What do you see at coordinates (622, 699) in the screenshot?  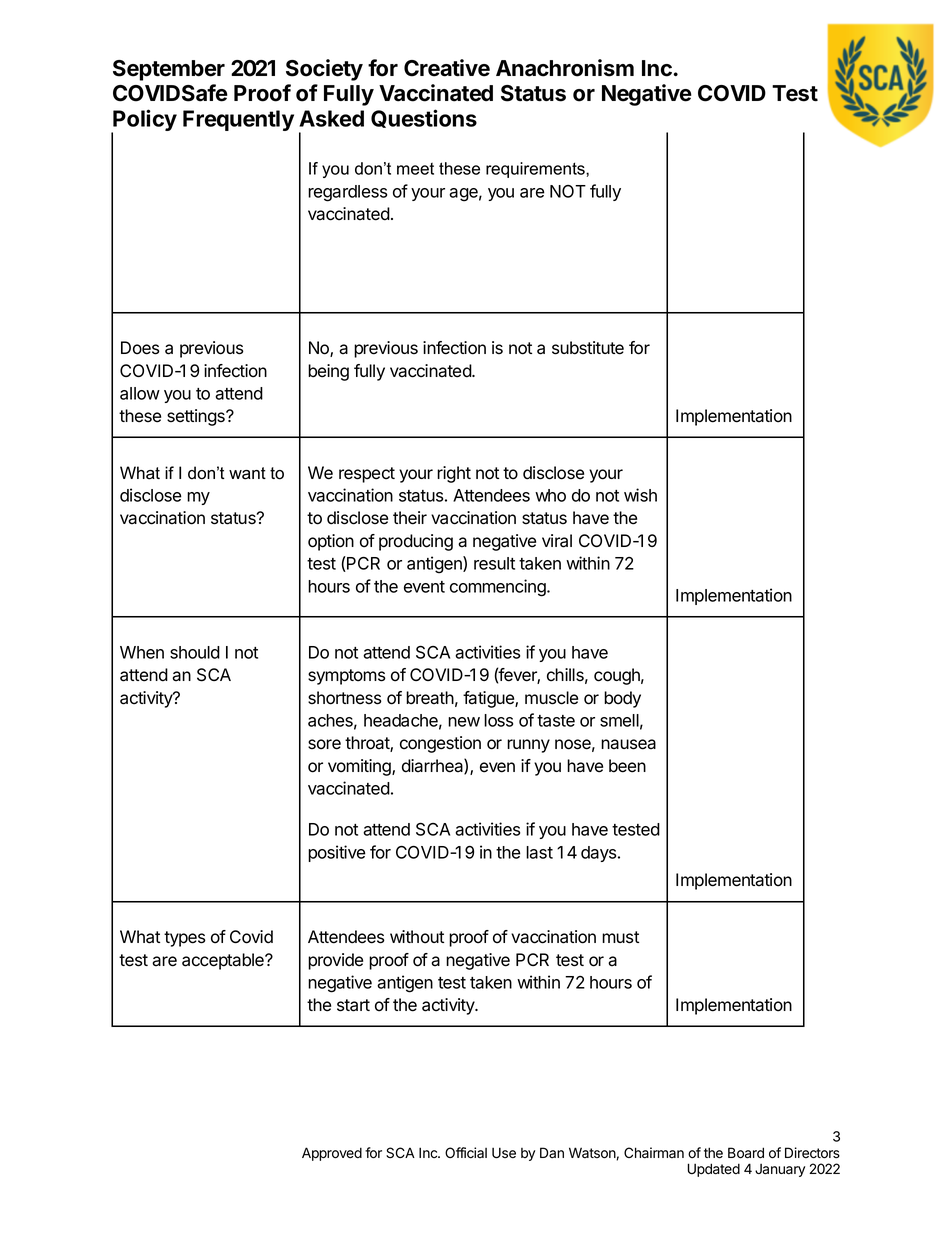 I see `body` at bounding box center [622, 699].
